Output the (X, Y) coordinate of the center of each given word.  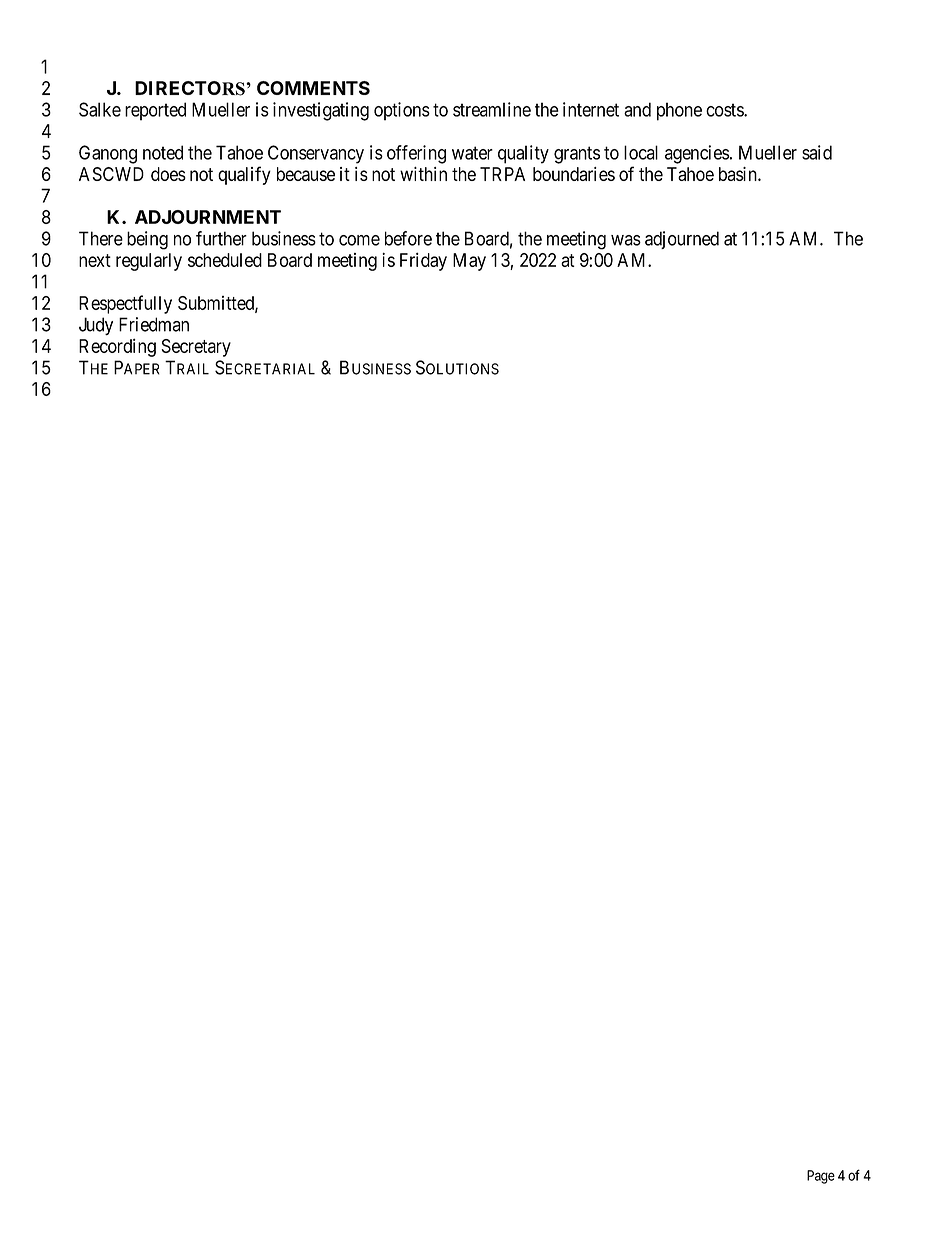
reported (155, 111)
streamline (492, 109)
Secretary (196, 348)
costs (725, 110)
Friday (423, 261)
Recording (117, 347)
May (469, 262)
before (408, 238)
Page (821, 1177)
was (626, 240)
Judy (96, 326)
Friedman (154, 324)
